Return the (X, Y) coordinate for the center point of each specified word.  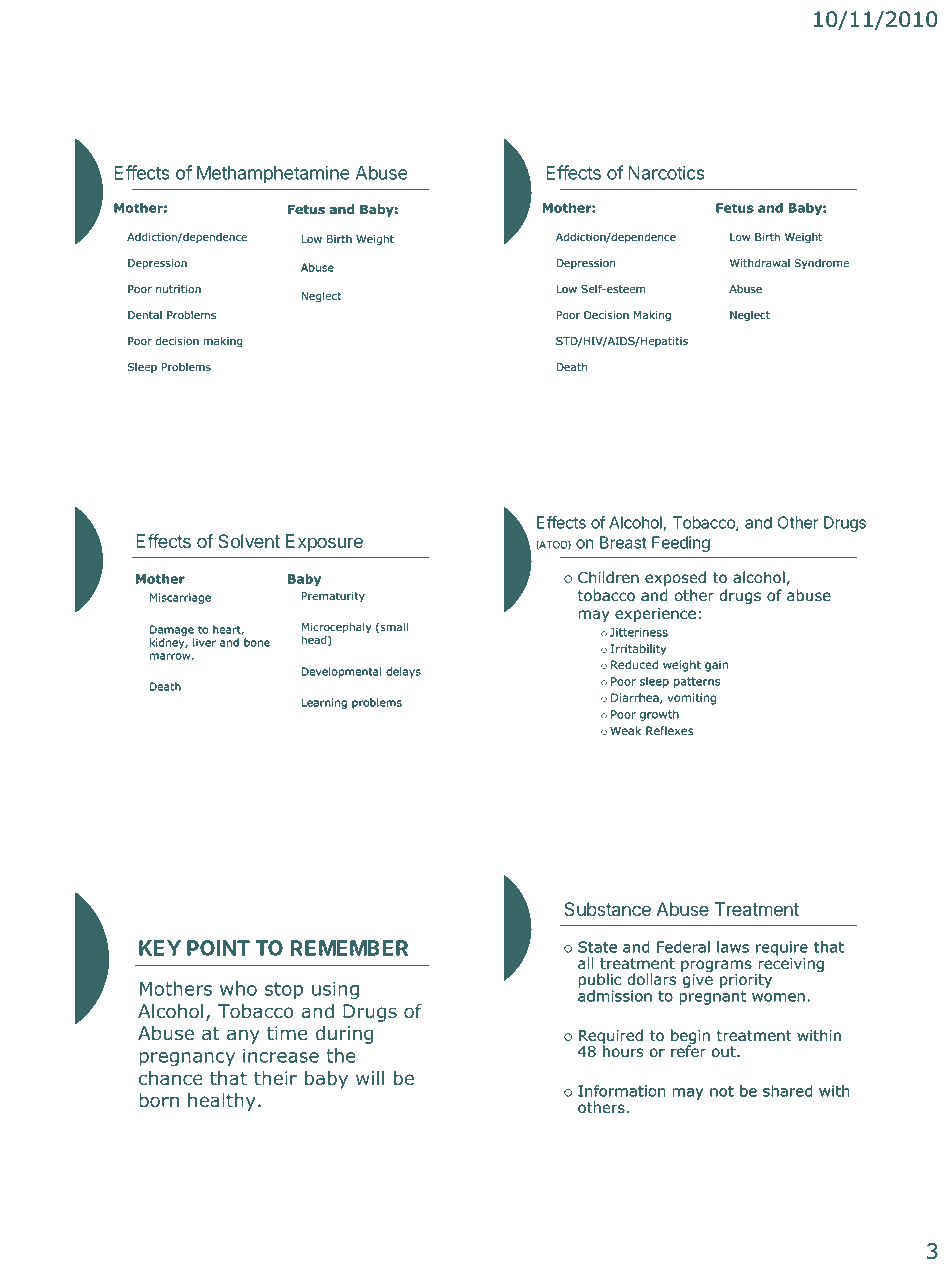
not (722, 1091)
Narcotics (666, 172)
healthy (222, 1102)
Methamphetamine (273, 174)
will (370, 1078)
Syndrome (821, 264)
